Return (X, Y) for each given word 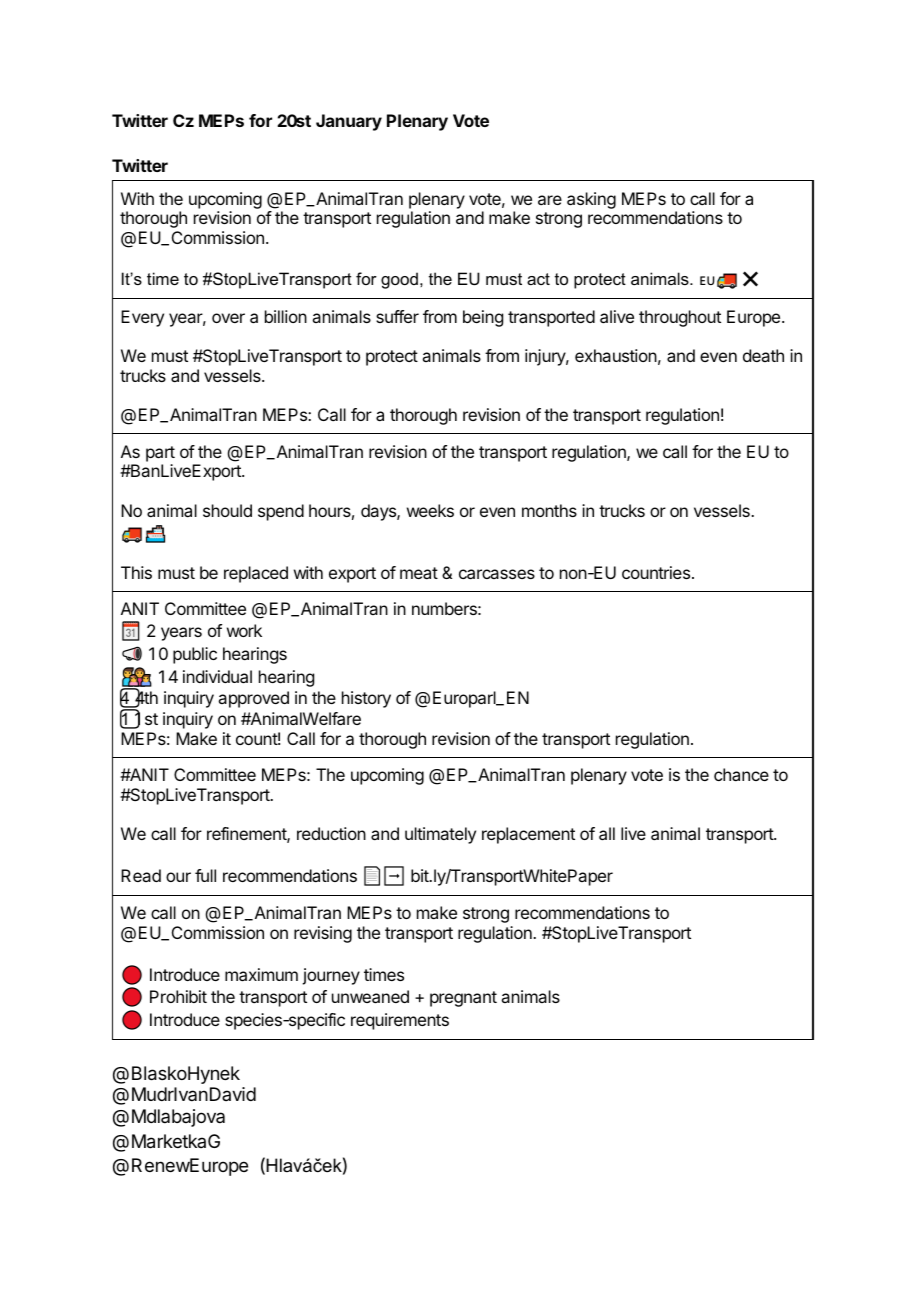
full (205, 875)
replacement (528, 835)
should (227, 510)
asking (591, 200)
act (538, 279)
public (195, 655)
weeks (430, 510)
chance (741, 774)
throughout (680, 318)
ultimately (440, 835)
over (228, 318)
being (483, 318)
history (366, 699)
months (549, 510)
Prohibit (178, 996)
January (349, 122)
